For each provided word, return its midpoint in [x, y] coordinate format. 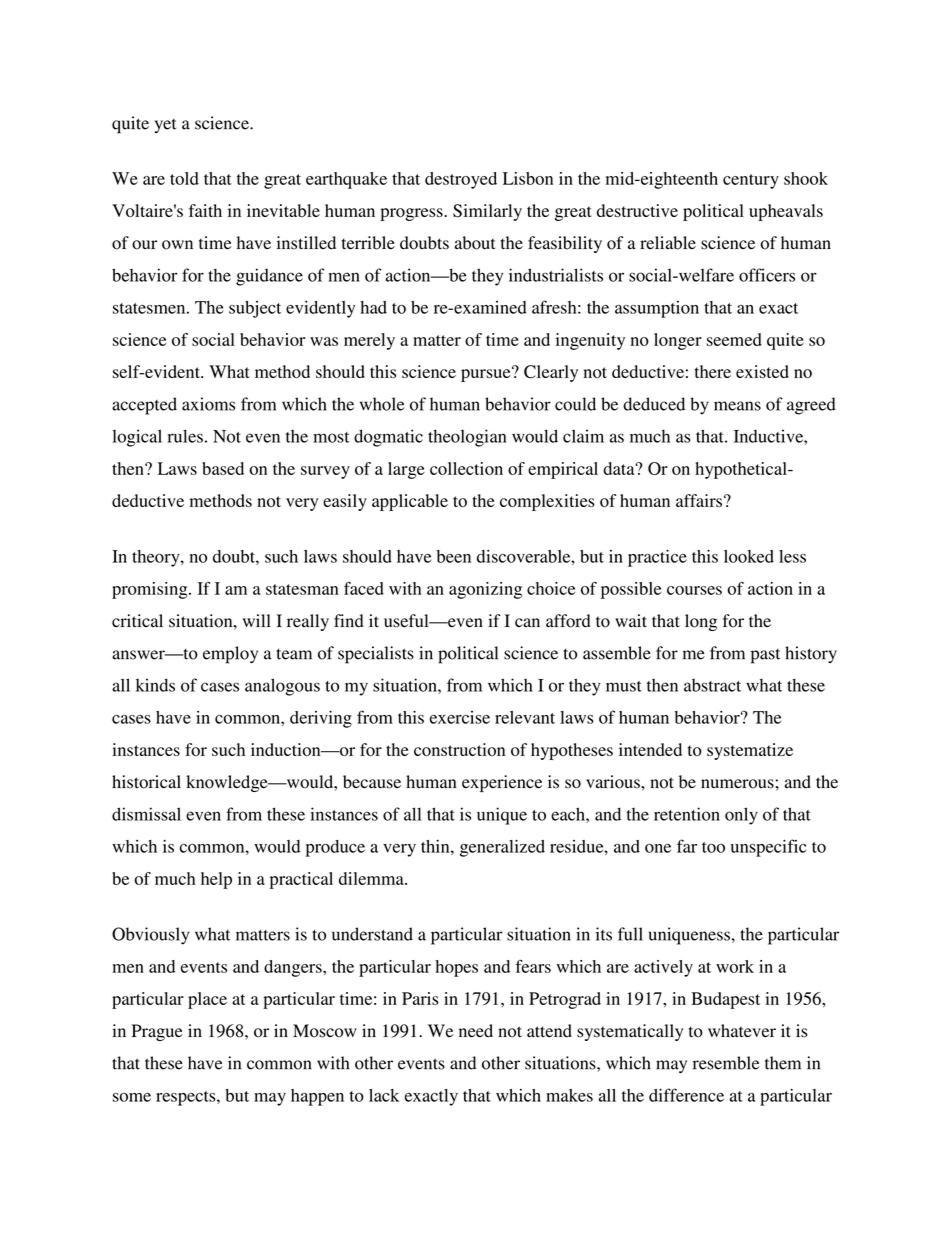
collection [466, 468]
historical [146, 782]
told [184, 178]
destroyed [461, 180]
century [751, 181]
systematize [750, 751]
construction [459, 749]
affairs [699, 500]
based [223, 468]
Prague [157, 1032]
